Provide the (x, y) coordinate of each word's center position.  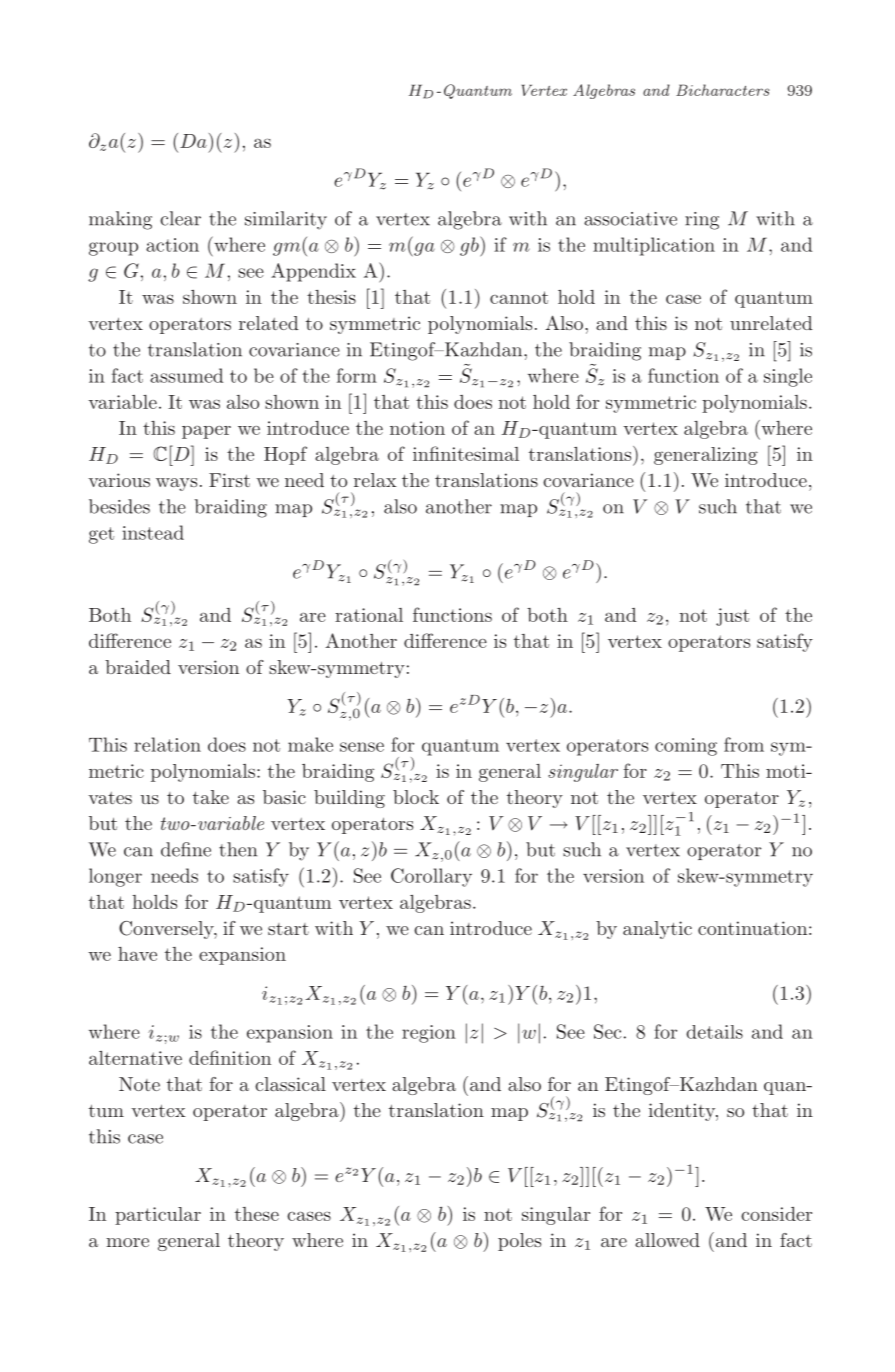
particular (158, 1216)
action (172, 245)
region (429, 1034)
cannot (519, 297)
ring (702, 221)
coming (686, 747)
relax (375, 480)
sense (362, 747)
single (788, 377)
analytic (657, 930)
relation (167, 744)
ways (176, 484)
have (137, 954)
